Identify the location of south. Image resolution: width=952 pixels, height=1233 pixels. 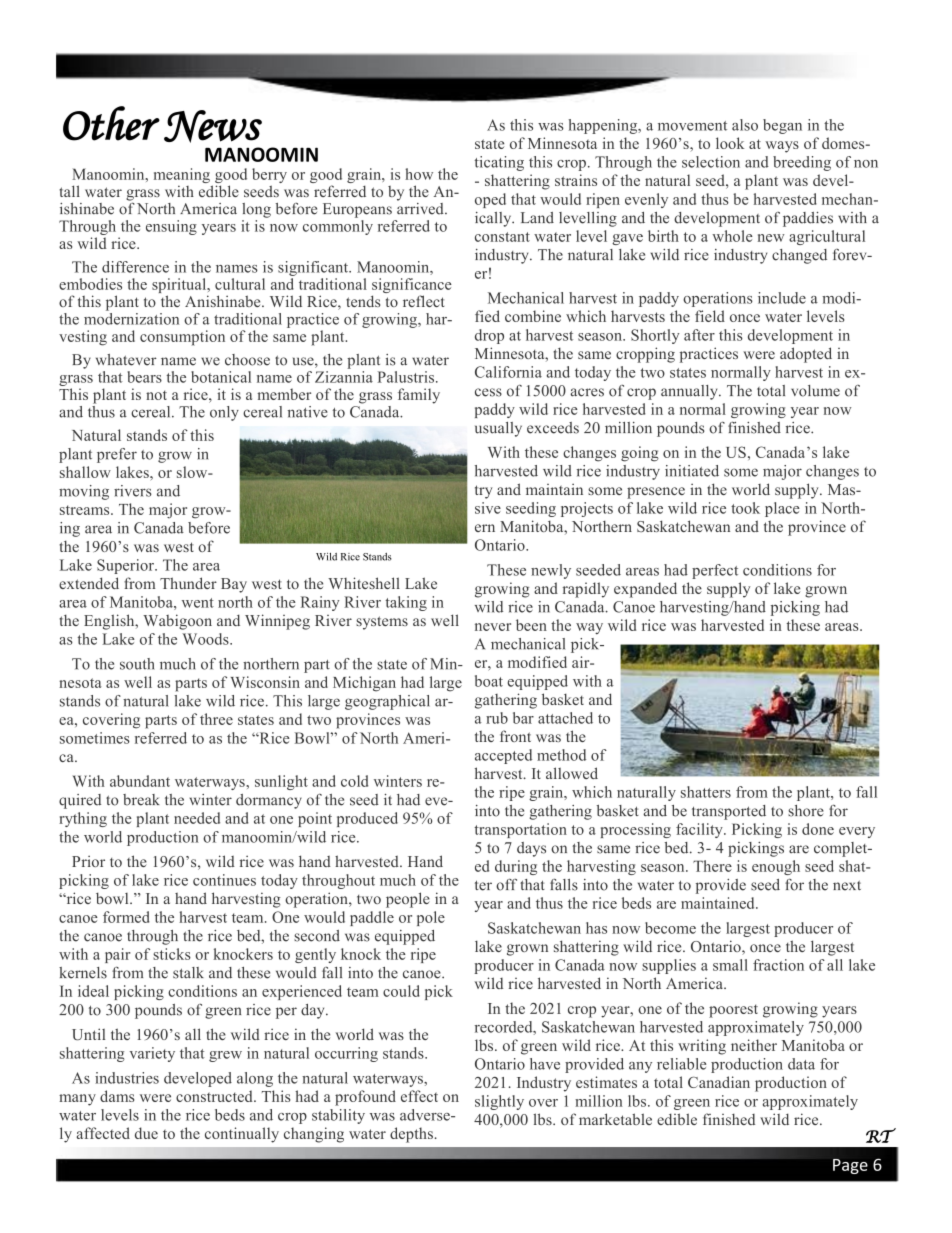
(137, 664).
